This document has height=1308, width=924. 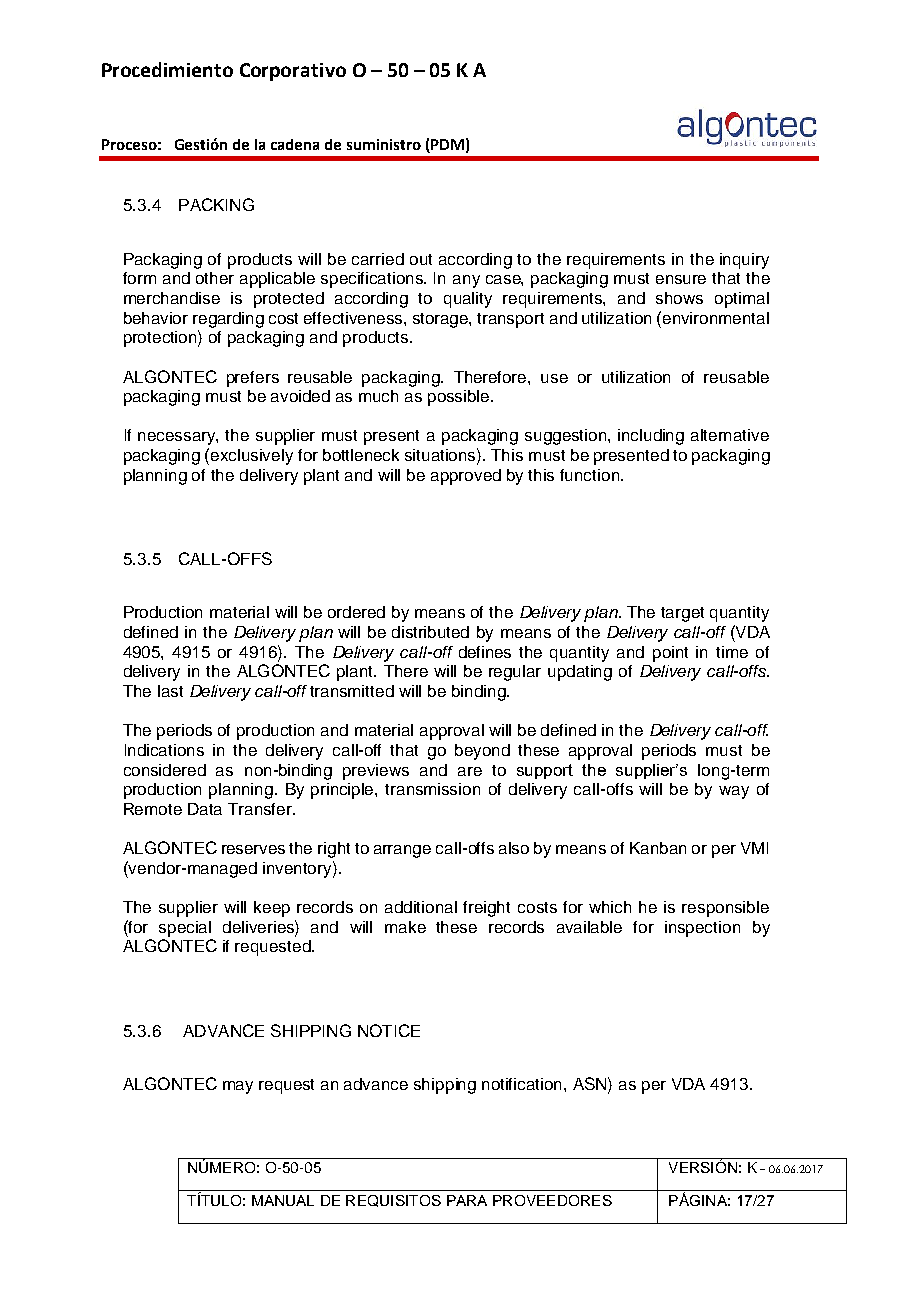 What do you see at coordinates (523, 1084) in the document?
I see `notification` at bounding box center [523, 1084].
